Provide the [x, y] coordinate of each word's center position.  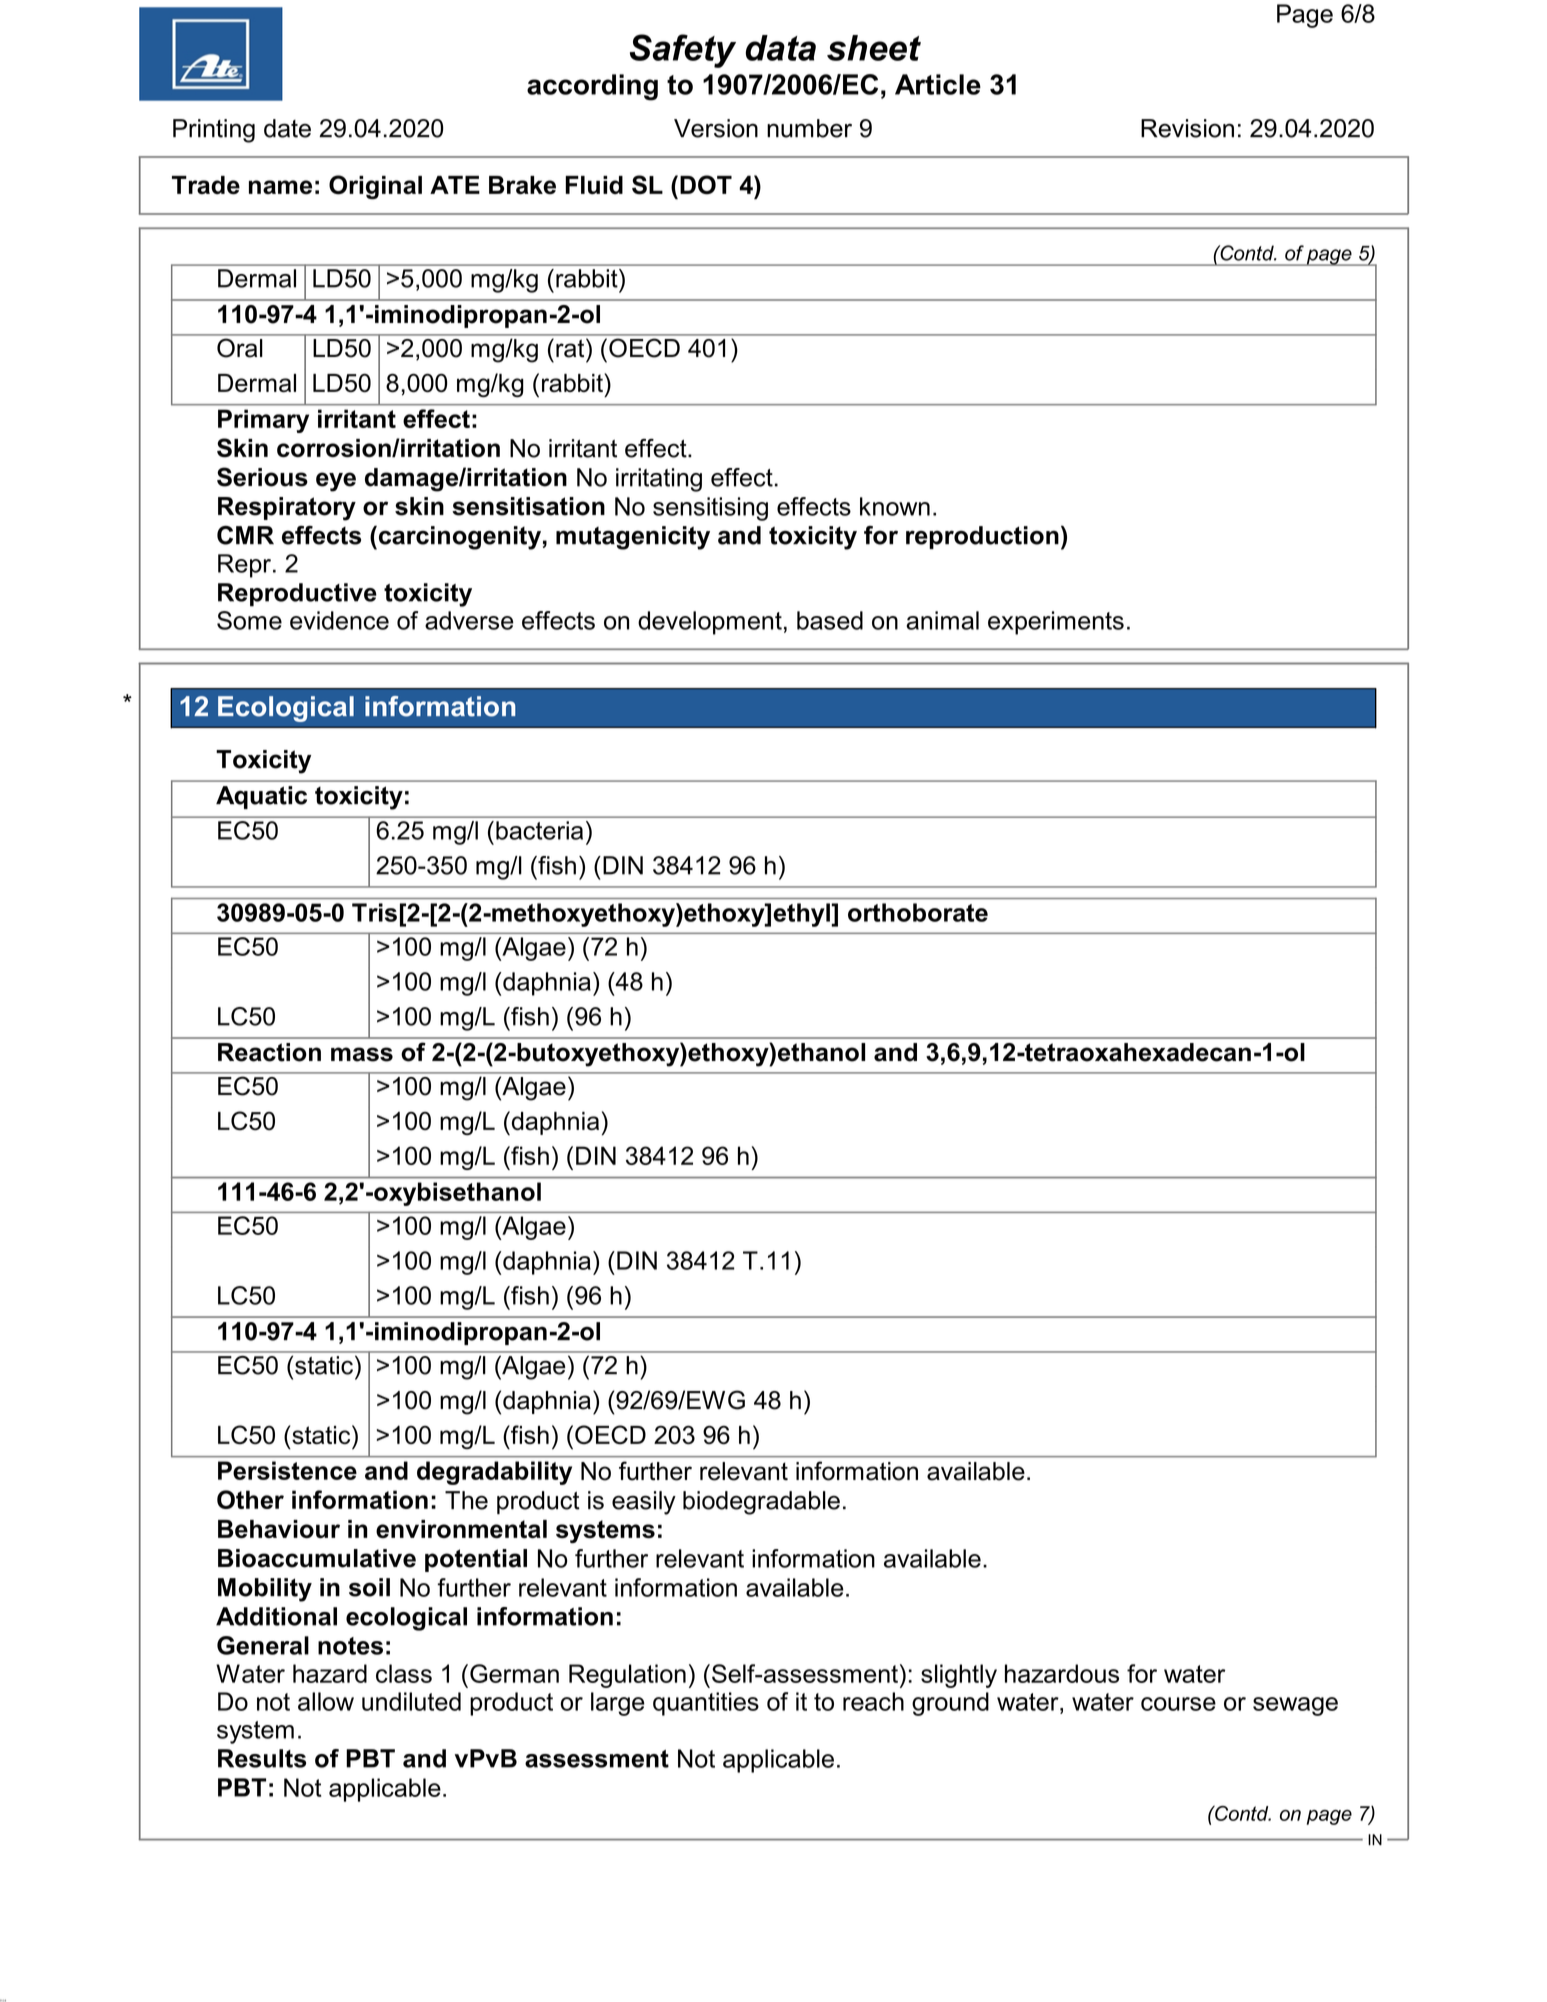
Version [716, 128]
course [1178, 1704]
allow [326, 1701]
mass [362, 1054]
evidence [339, 620]
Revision [1187, 128]
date [287, 128]
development [710, 623]
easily [644, 1503]
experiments [1056, 623]
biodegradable [761, 1503]
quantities [706, 1704]
